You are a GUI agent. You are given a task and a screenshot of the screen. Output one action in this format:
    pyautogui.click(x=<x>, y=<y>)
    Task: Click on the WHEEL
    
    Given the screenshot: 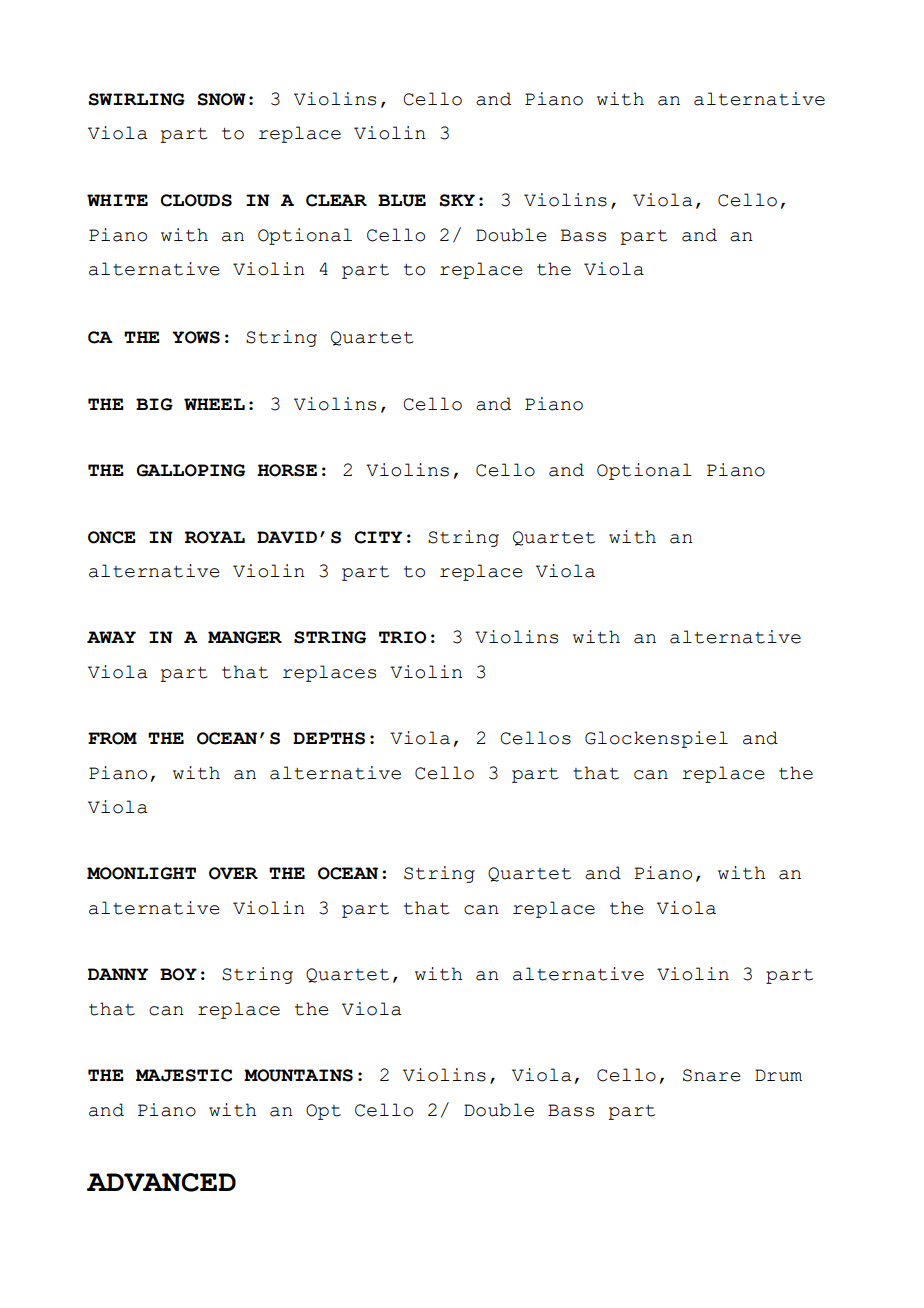 What is the action you would take?
    pyautogui.click(x=214, y=404)
